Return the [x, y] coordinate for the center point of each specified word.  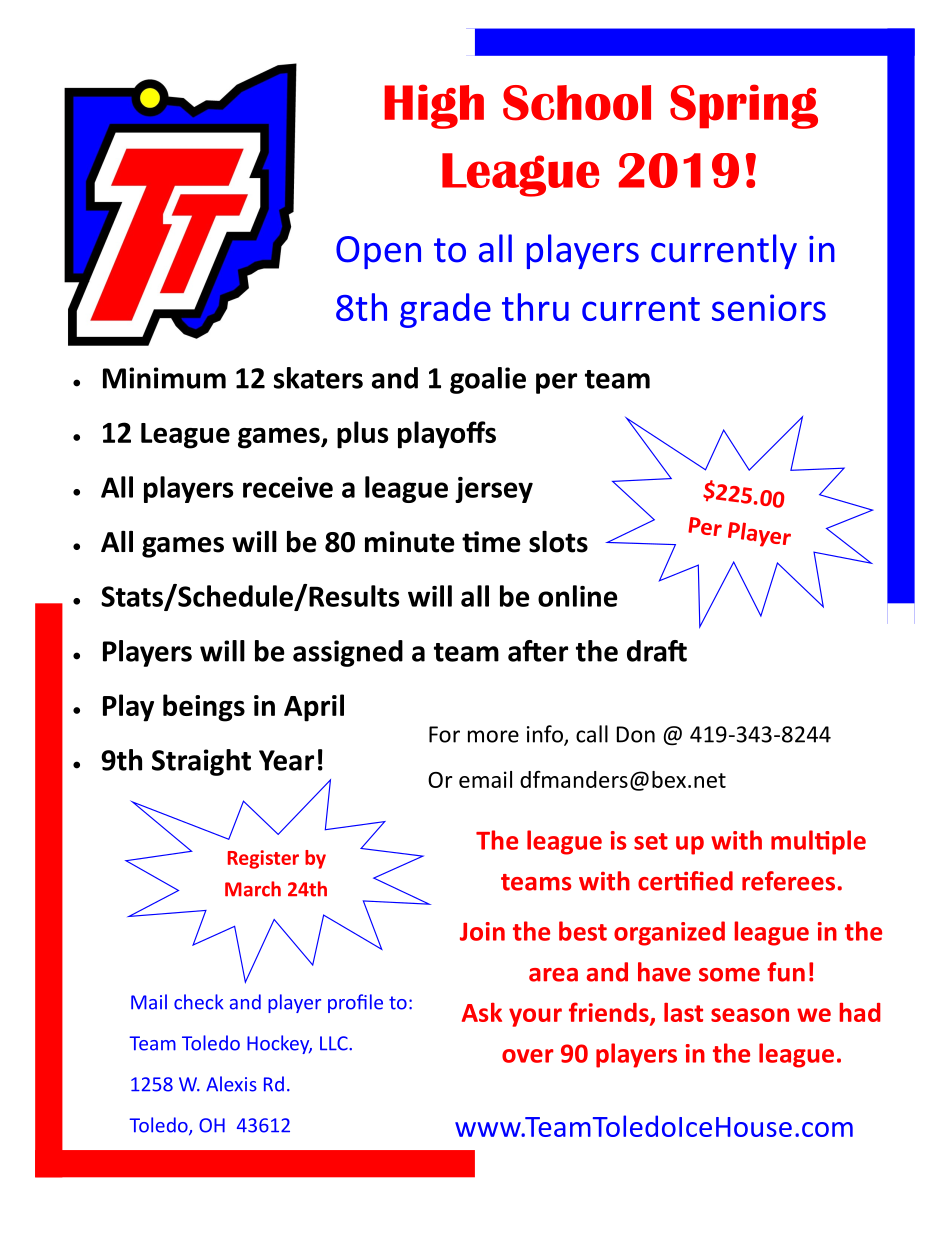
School [577, 103]
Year [286, 760]
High [434, 106]
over [528, 1056]
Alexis [231, 1084]
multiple [818, 842]
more [493, 736]
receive [288, 487]
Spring [744, 106]
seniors [769, 307]
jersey [494, 490]
